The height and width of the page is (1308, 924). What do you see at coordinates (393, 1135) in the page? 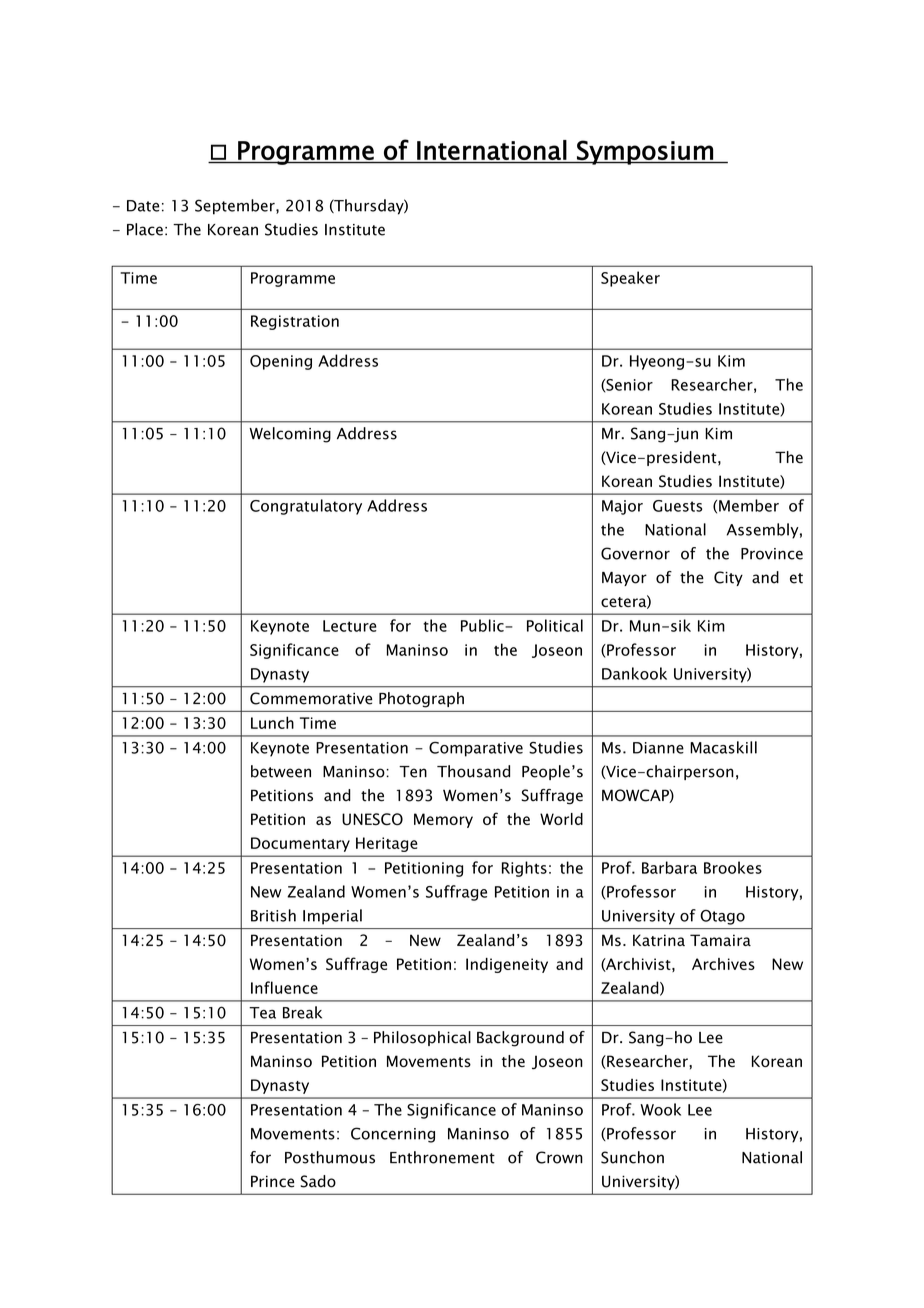
I see `Concerning` at bounding box center [393, 1135].
